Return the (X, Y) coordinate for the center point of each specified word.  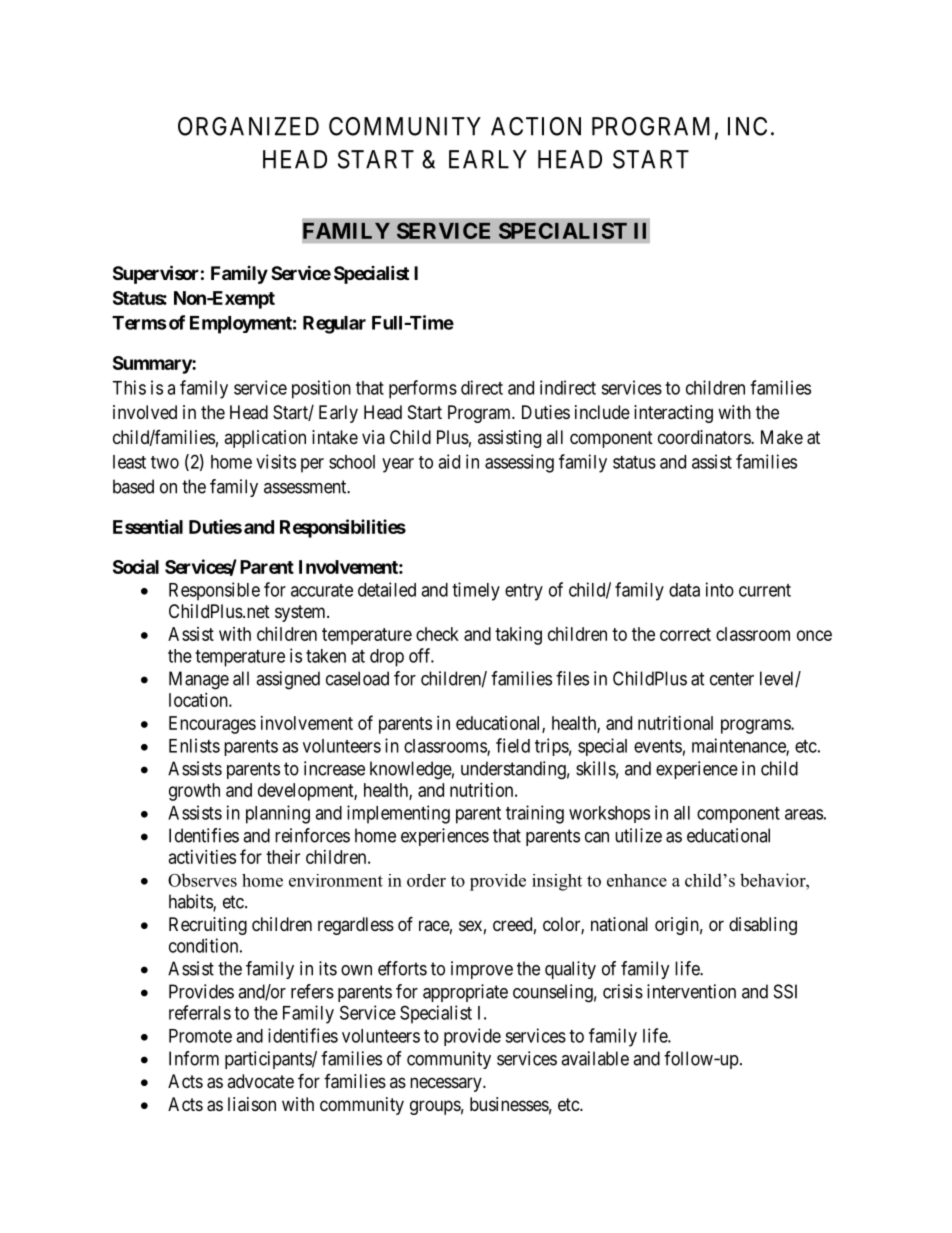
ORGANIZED (248, 126)
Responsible (214, 591)
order (426, 880)
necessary (447, 1084)
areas (804, 814)
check (437, 634)
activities (202, 857)
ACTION (536, 126)
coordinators (705, 437)
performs (423, 389)
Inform (194, 1058)
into (720, 589)
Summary (153, 365)
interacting (673, 414)
